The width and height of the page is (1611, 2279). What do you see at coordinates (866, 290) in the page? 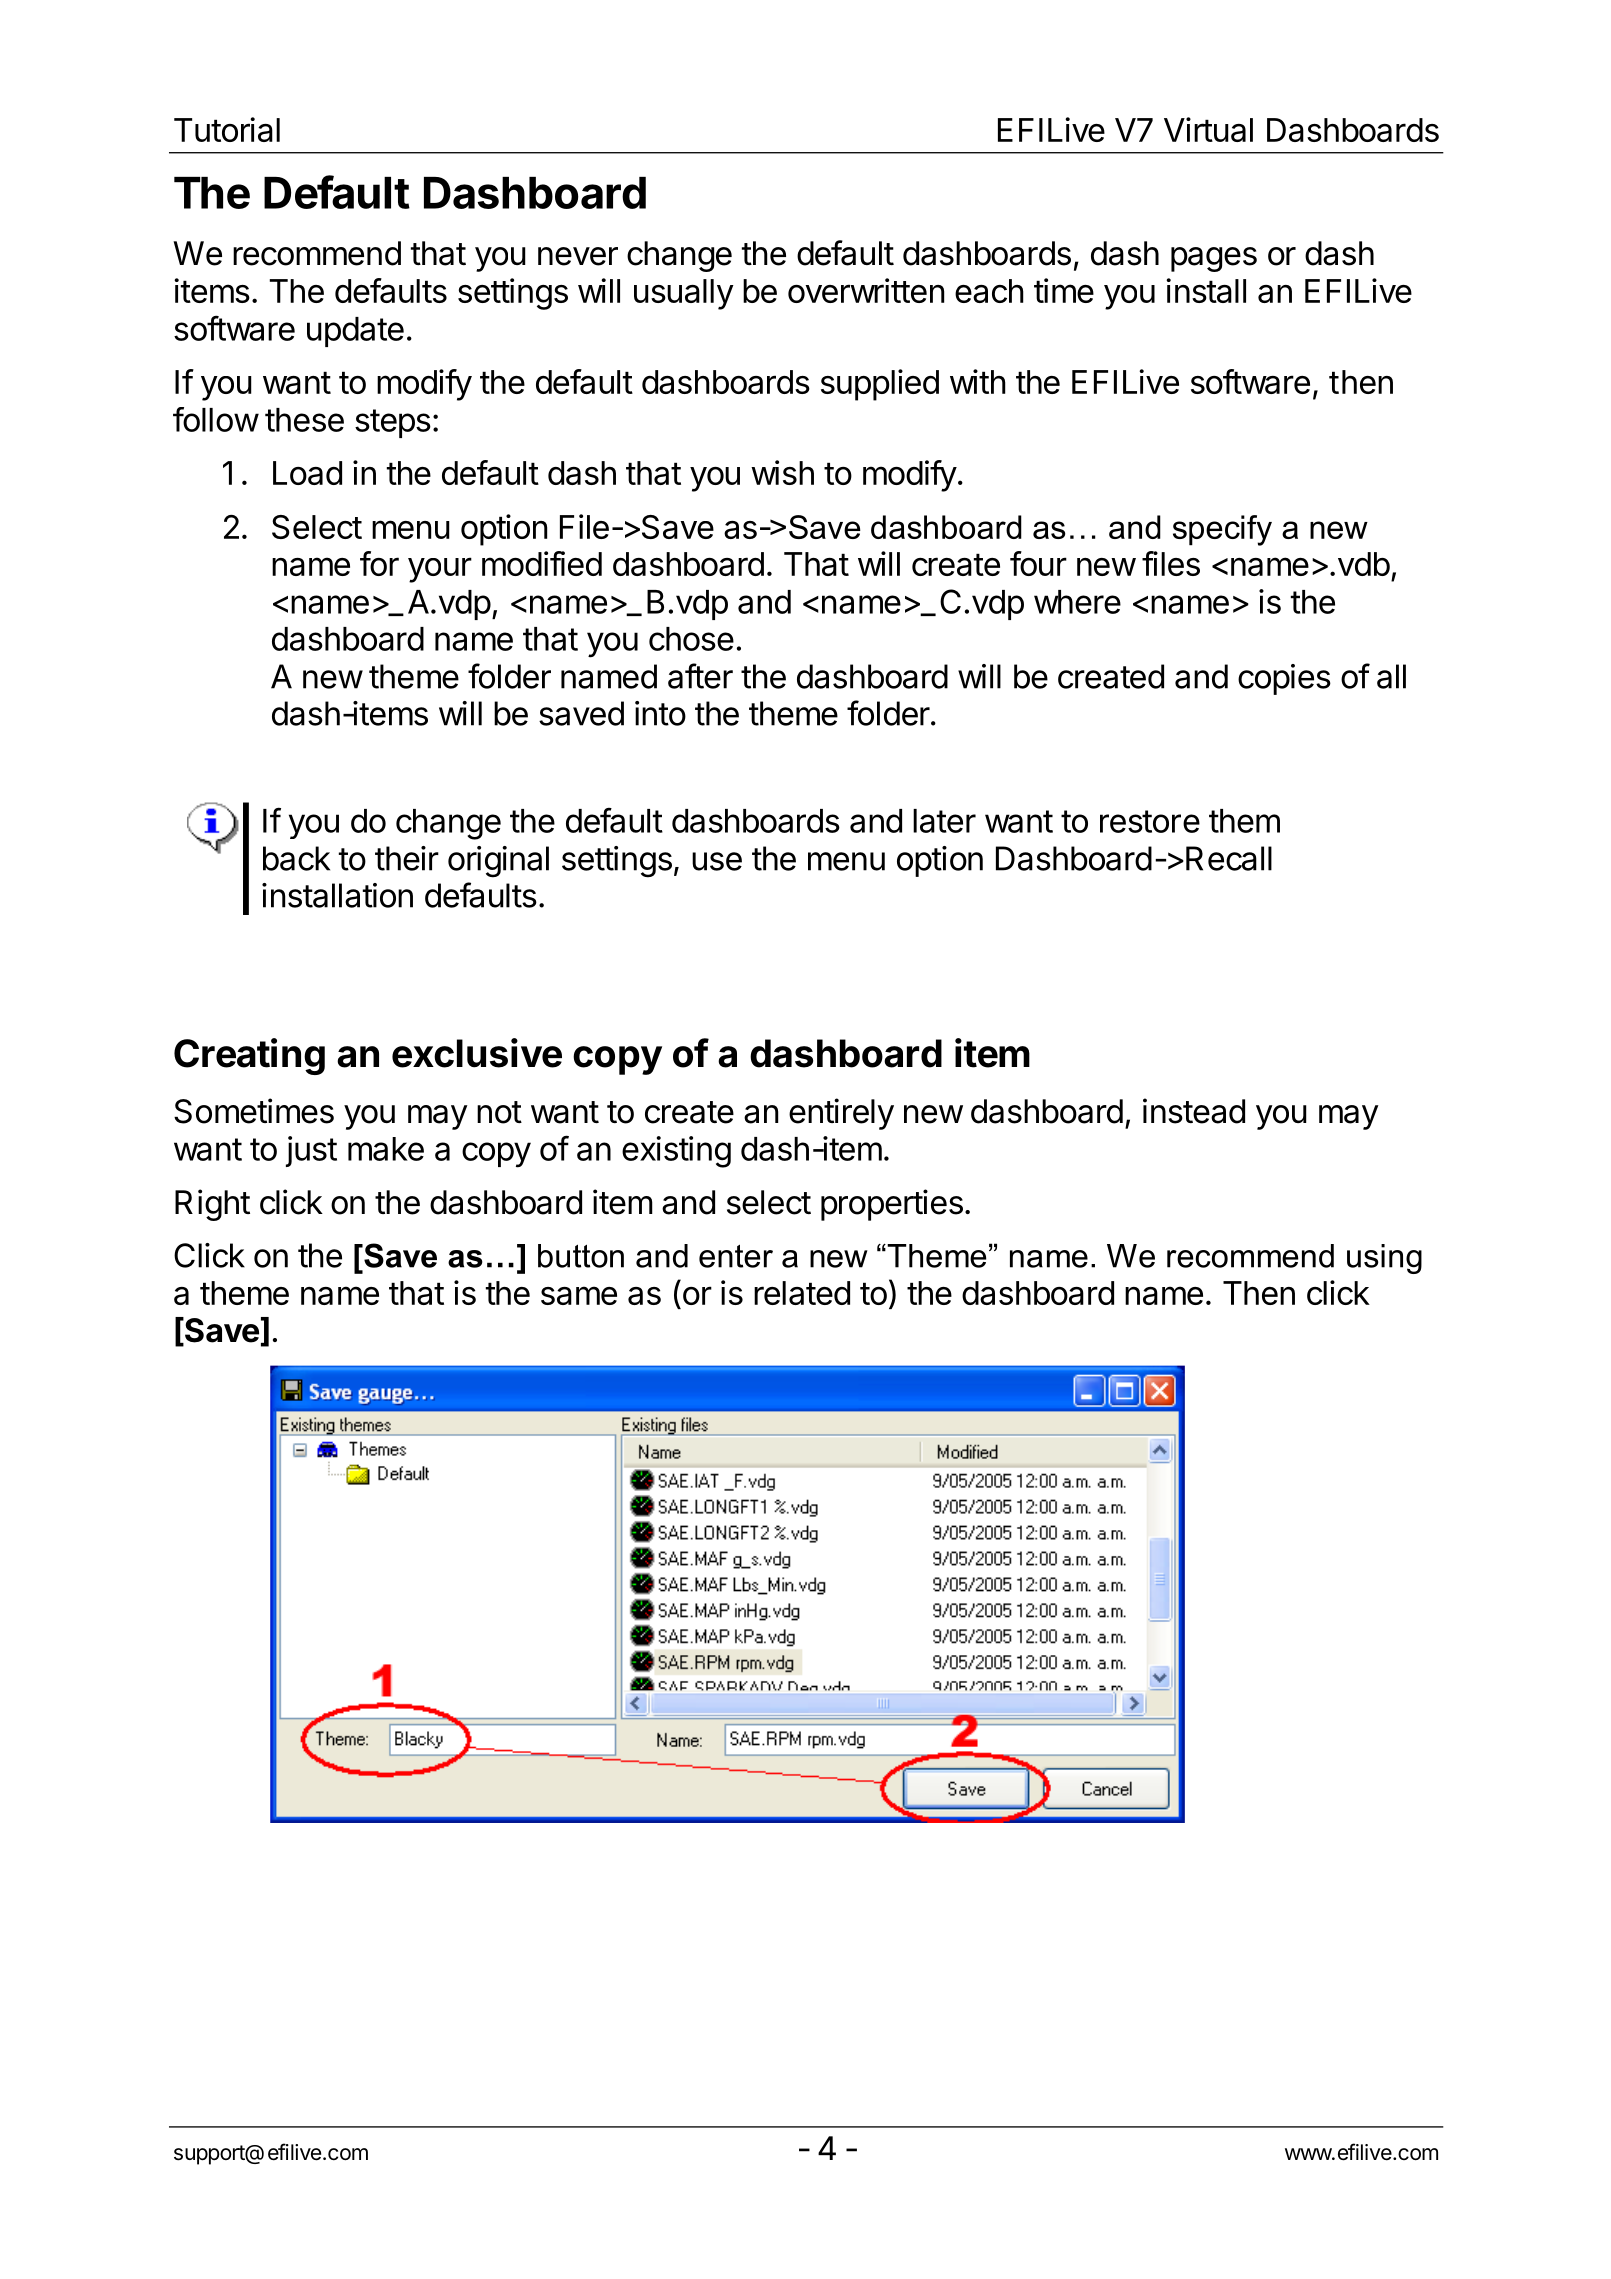
I see `overwritten` at bounding box center [866, 290].
